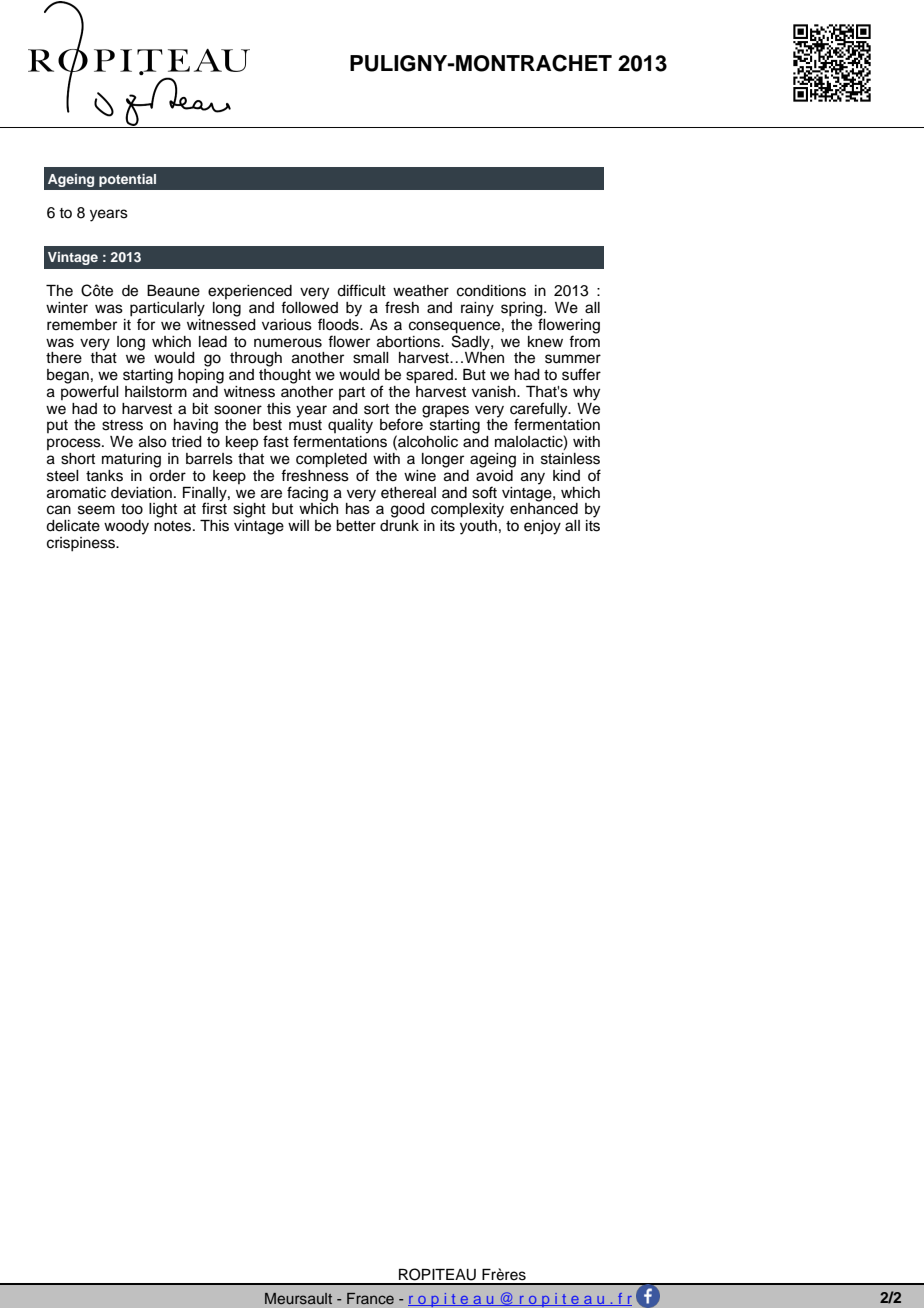 The height and width of the image is (1308, 924). Describe the element at coordinates (305, 425) in the image. I see `must` at that location.
